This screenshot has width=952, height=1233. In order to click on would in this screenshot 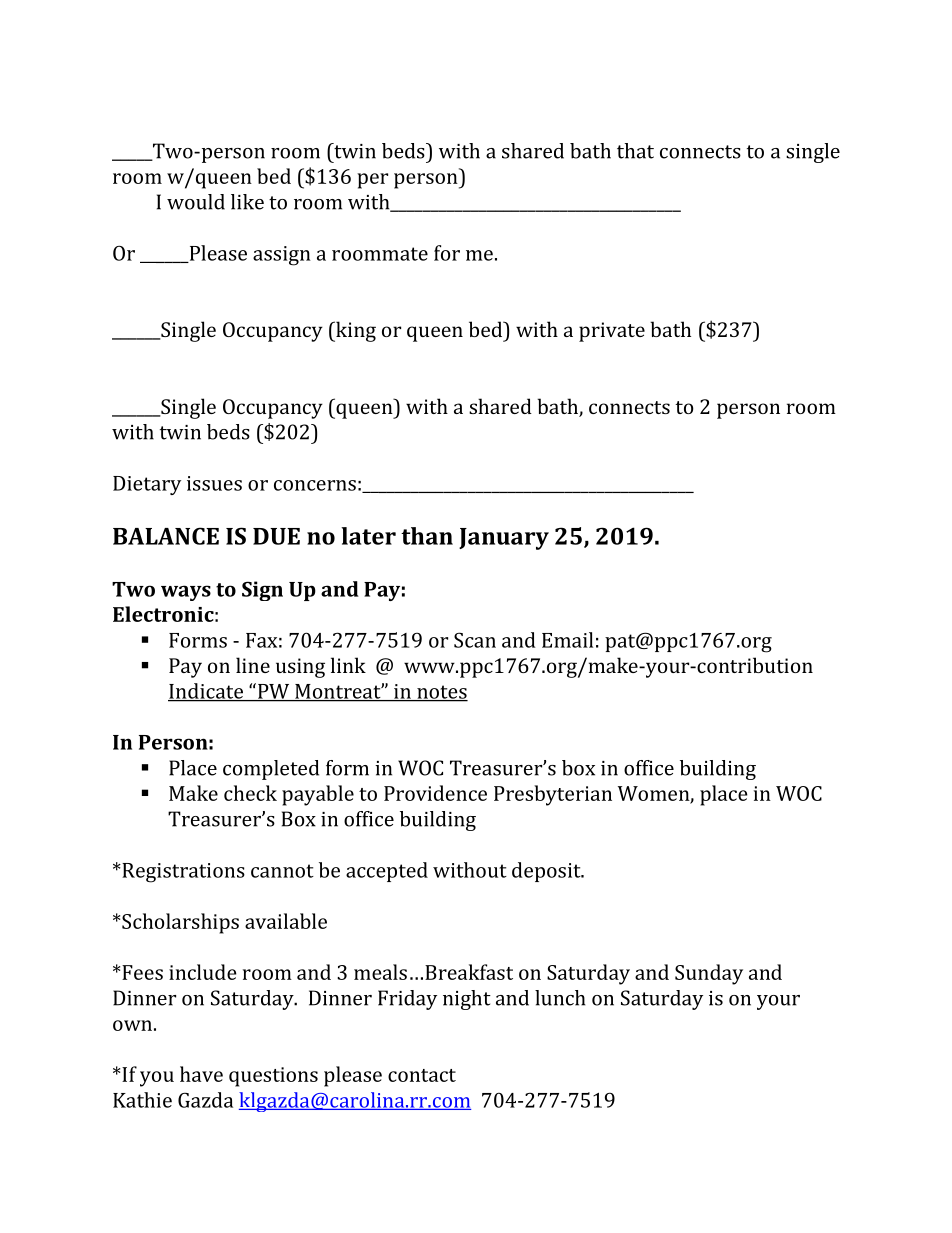, I will do `click(196, 202)`.
